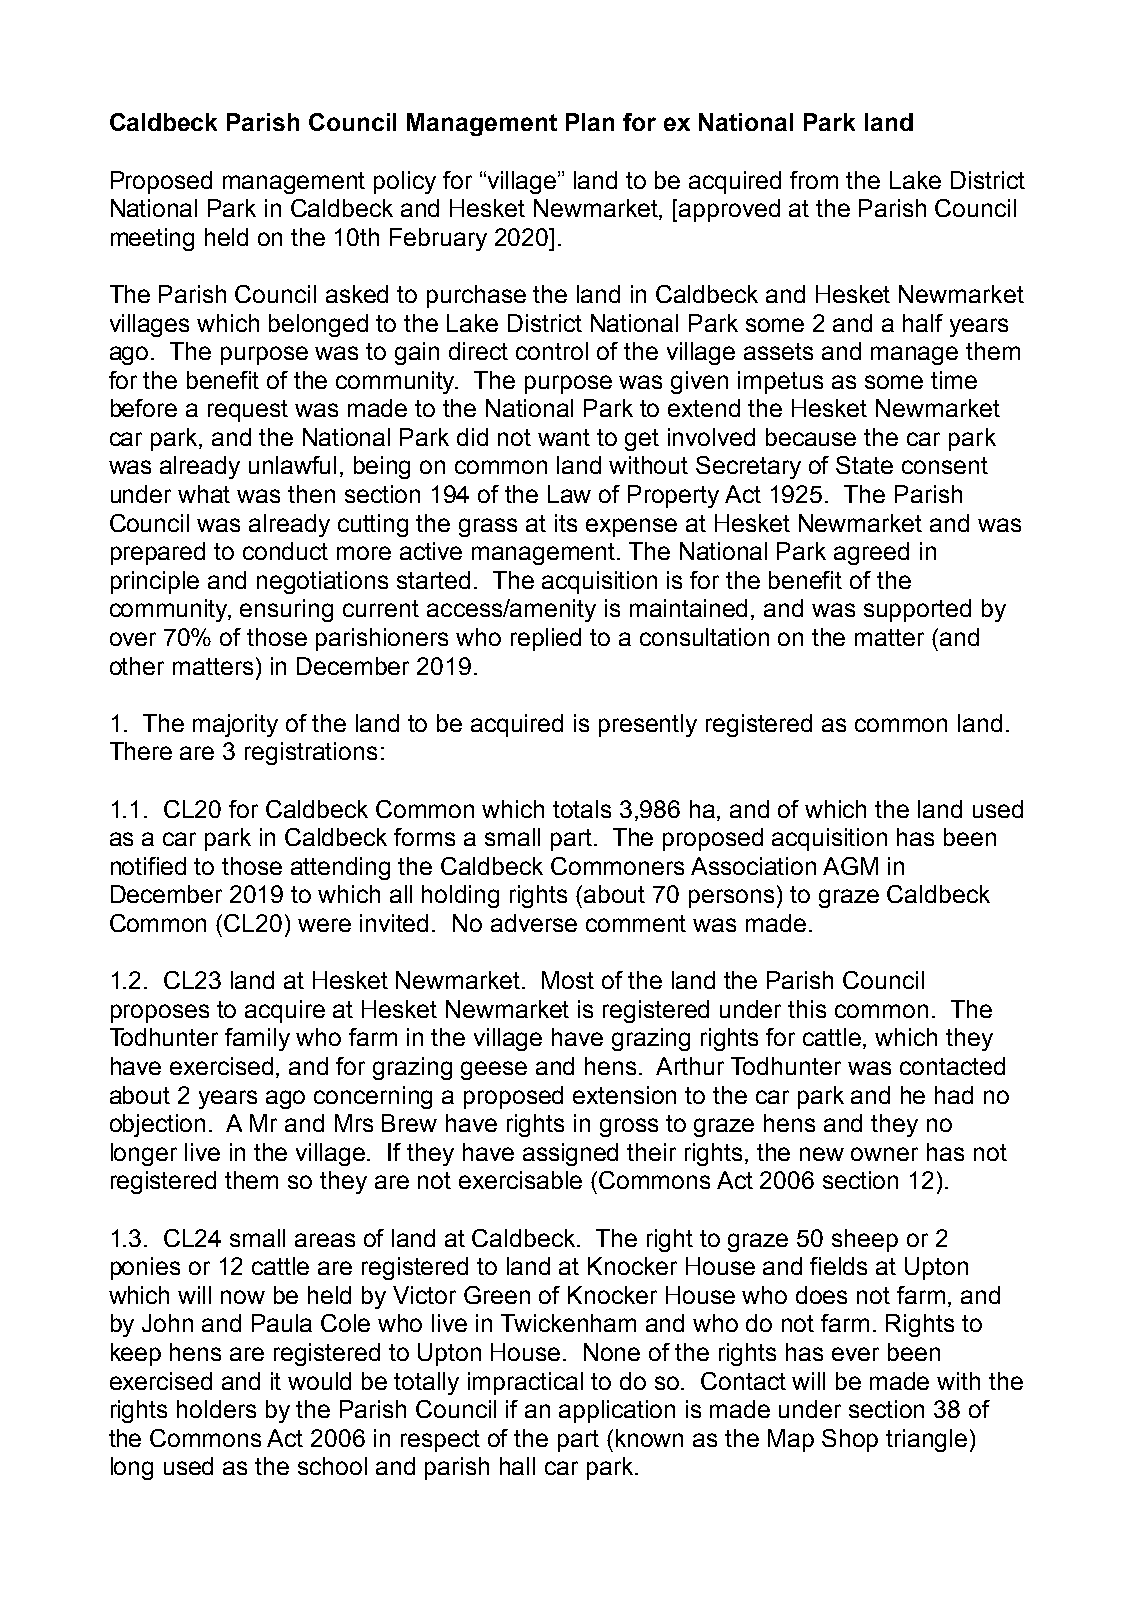  What do you see at coordinates (546, 639) in the image?
I see `replied` at bounding box center [546, 639].
